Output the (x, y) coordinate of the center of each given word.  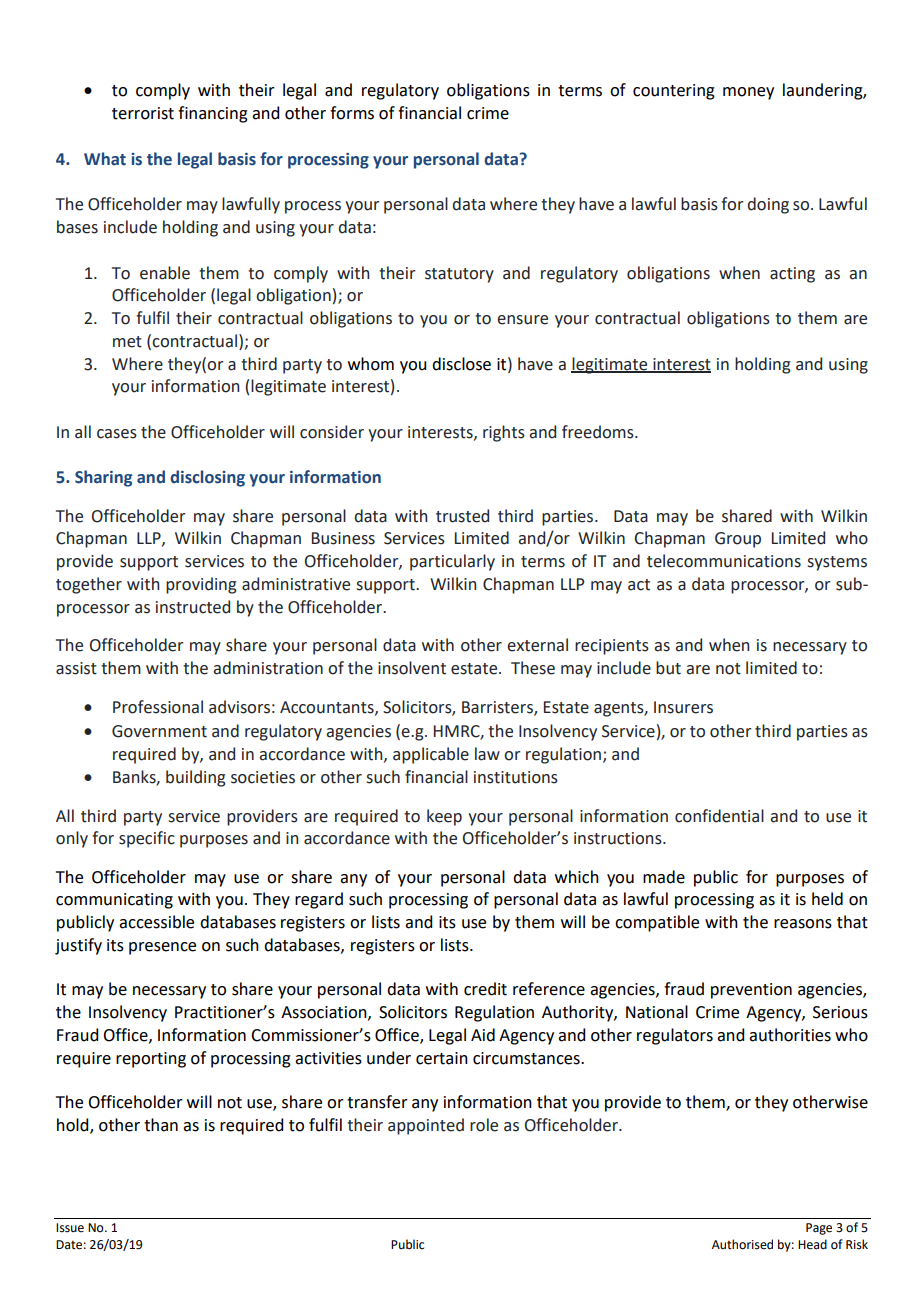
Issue (70, 1228)
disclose (461, 364)
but (668, 668)
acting (792, 275)
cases (117, 434)
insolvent (412, 668)
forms (352, 113)
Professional (158, 707)
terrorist (143, 113)
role (484, 1125)
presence (162, 948)
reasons (803, 924)
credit (485, 989)
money (748, 93)
